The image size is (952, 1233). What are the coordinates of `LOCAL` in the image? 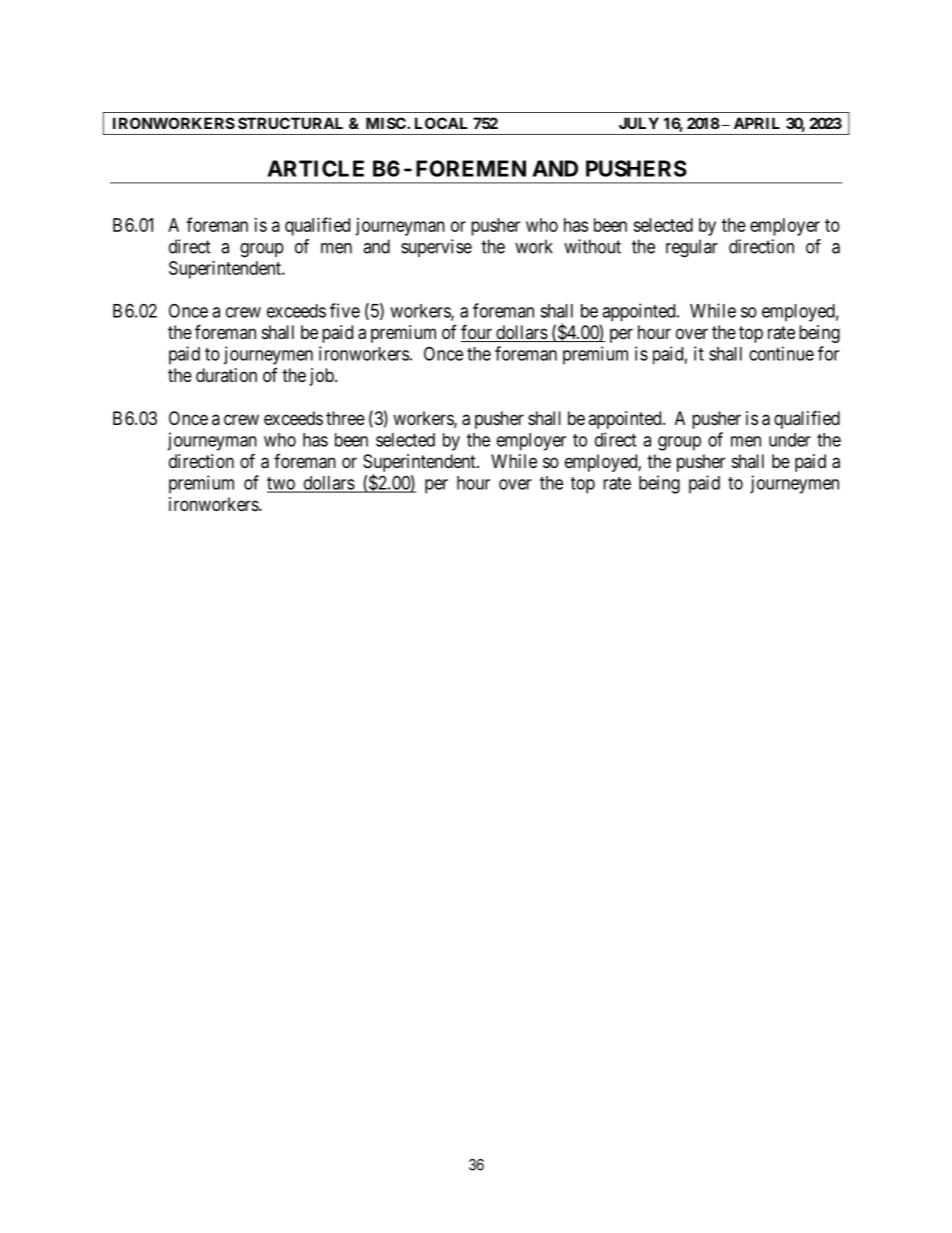 It's located at (441, 123).
